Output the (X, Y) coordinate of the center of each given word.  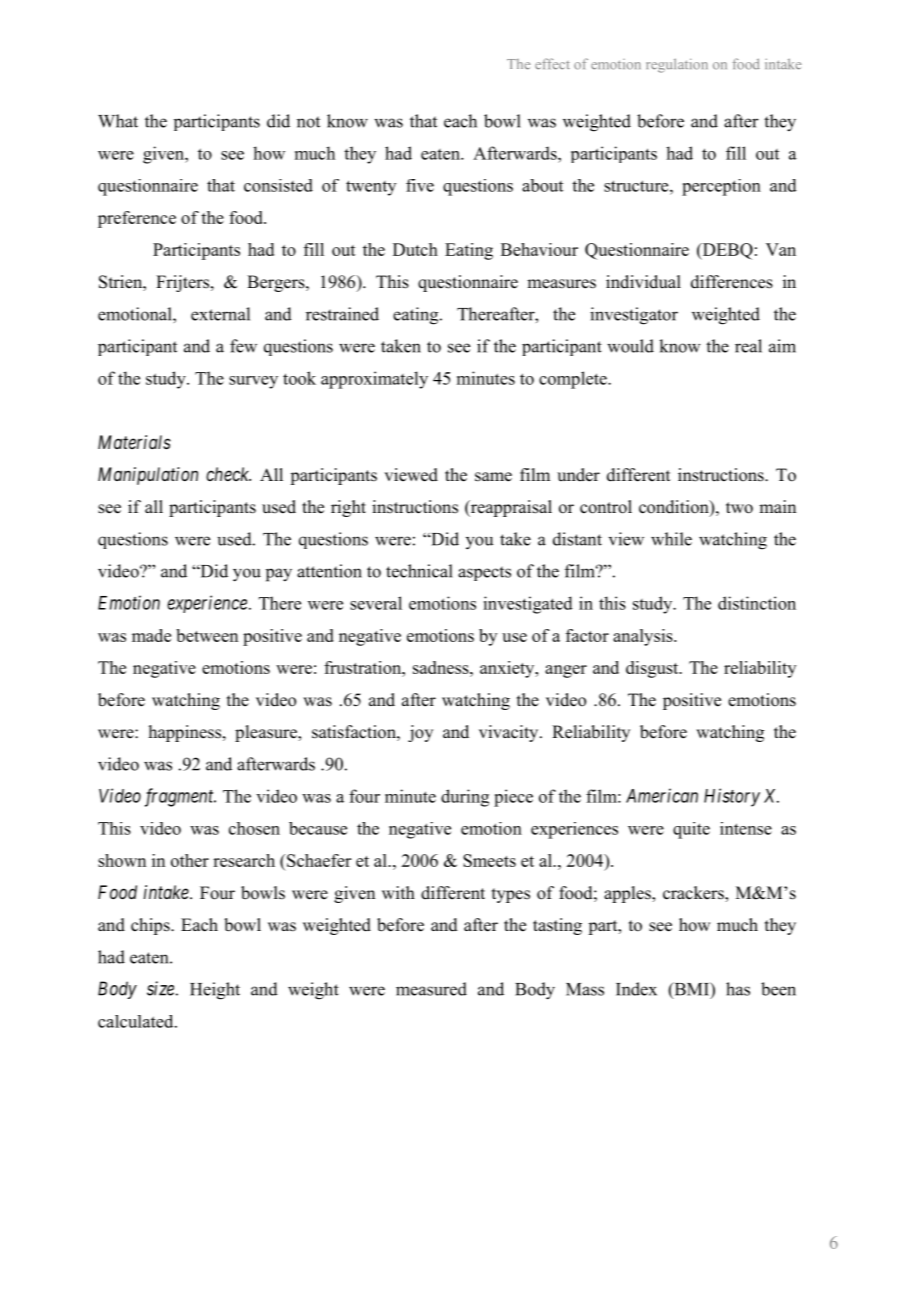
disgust (653, 669)
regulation (677, 65)
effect (552, 64)
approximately (374, 380)
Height (215, 991)
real (748, 346)
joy (420, 733)
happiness (185, 733)
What (118, 121)
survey (253, 382)
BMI (691, 990)
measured (431, 989)
